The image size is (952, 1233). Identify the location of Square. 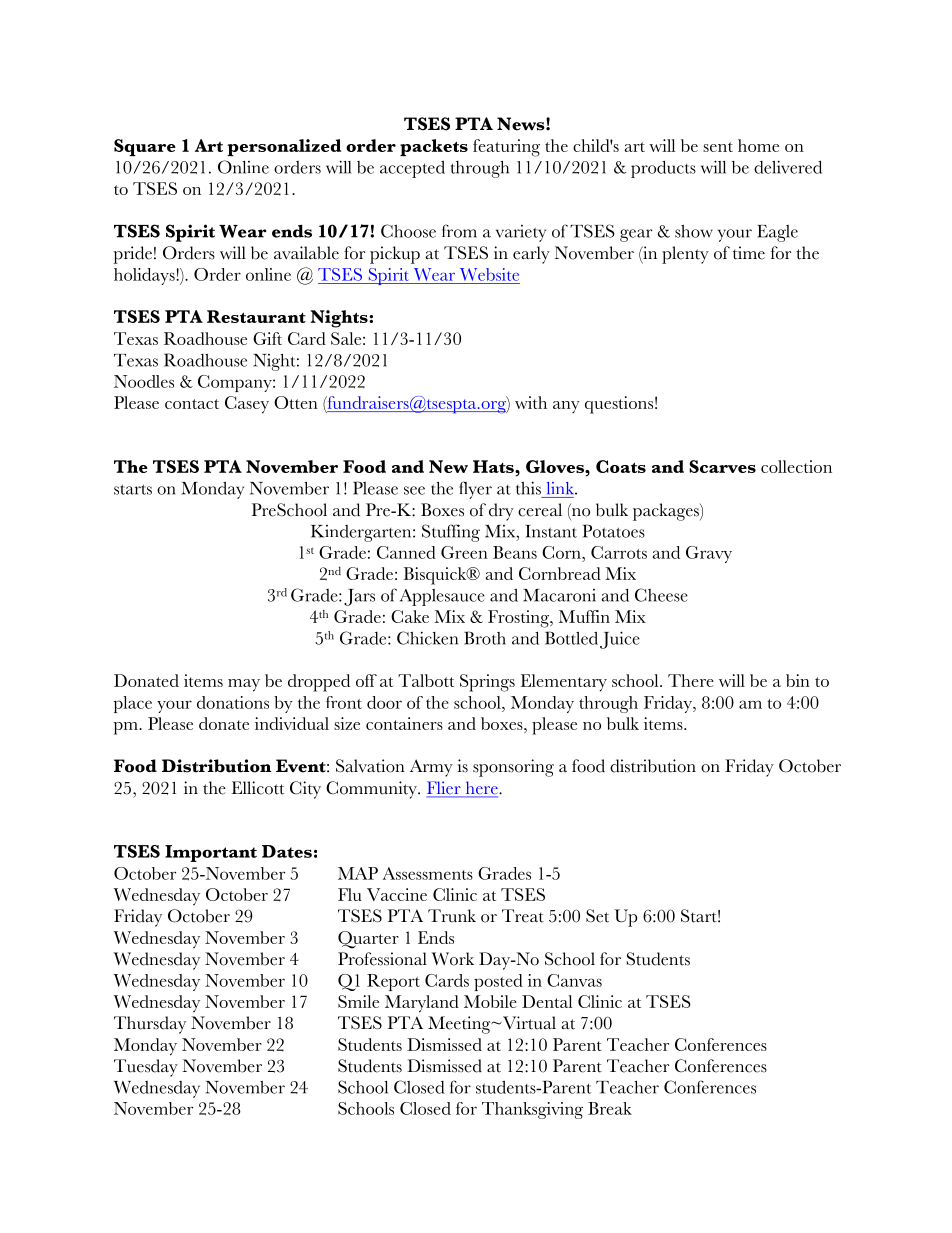
(145, 147).
